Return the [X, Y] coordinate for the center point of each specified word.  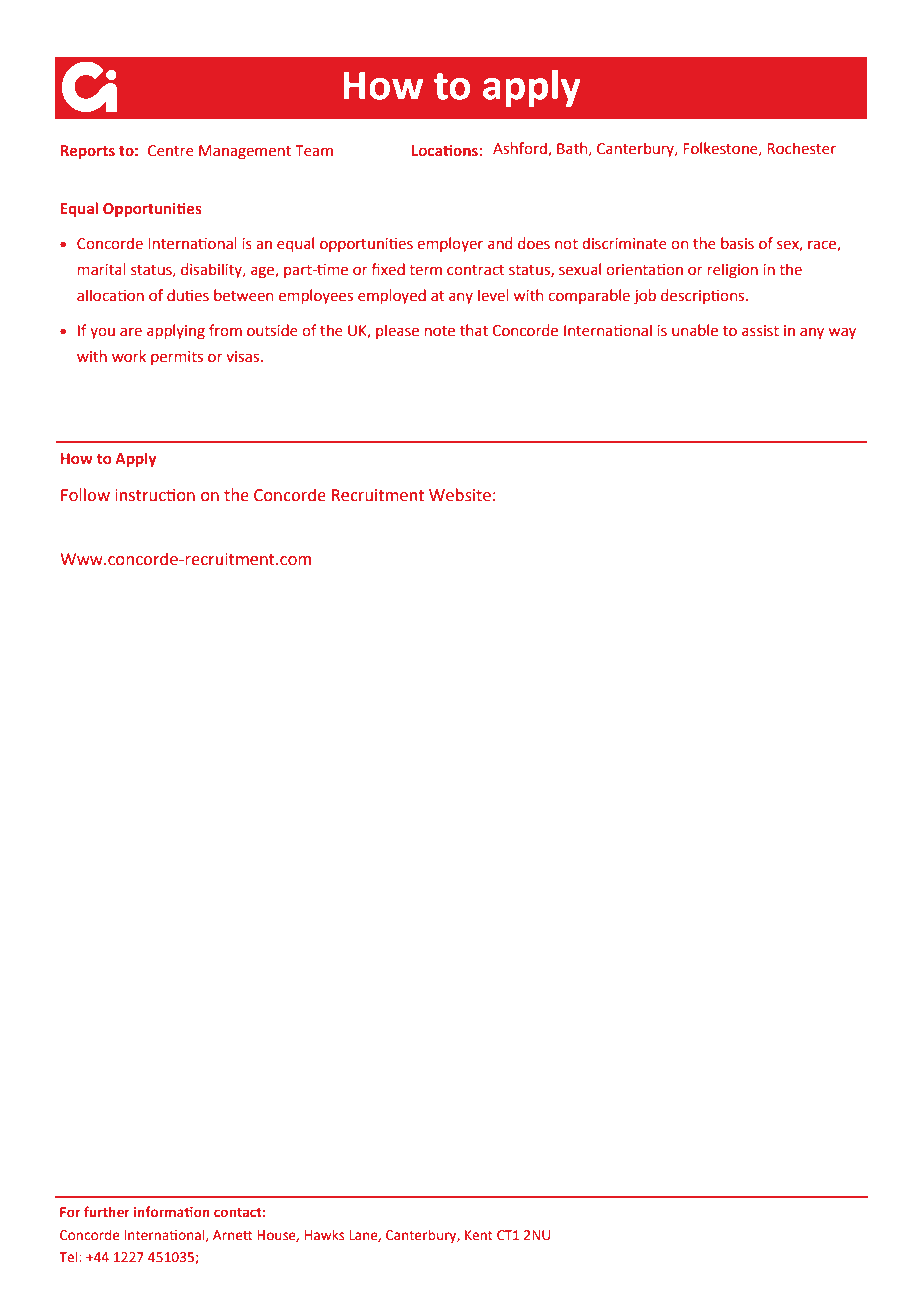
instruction [155, 495]
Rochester [801, 148]
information [172, 1211]
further [107, 1211]
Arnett [233, 1235]
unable [695, 330]
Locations [446, 150]
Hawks [324, 1235]
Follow [85, 495]
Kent [479, 1235]
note [440, 331]
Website [460, 495]
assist [760, 331]
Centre [171, 151]
